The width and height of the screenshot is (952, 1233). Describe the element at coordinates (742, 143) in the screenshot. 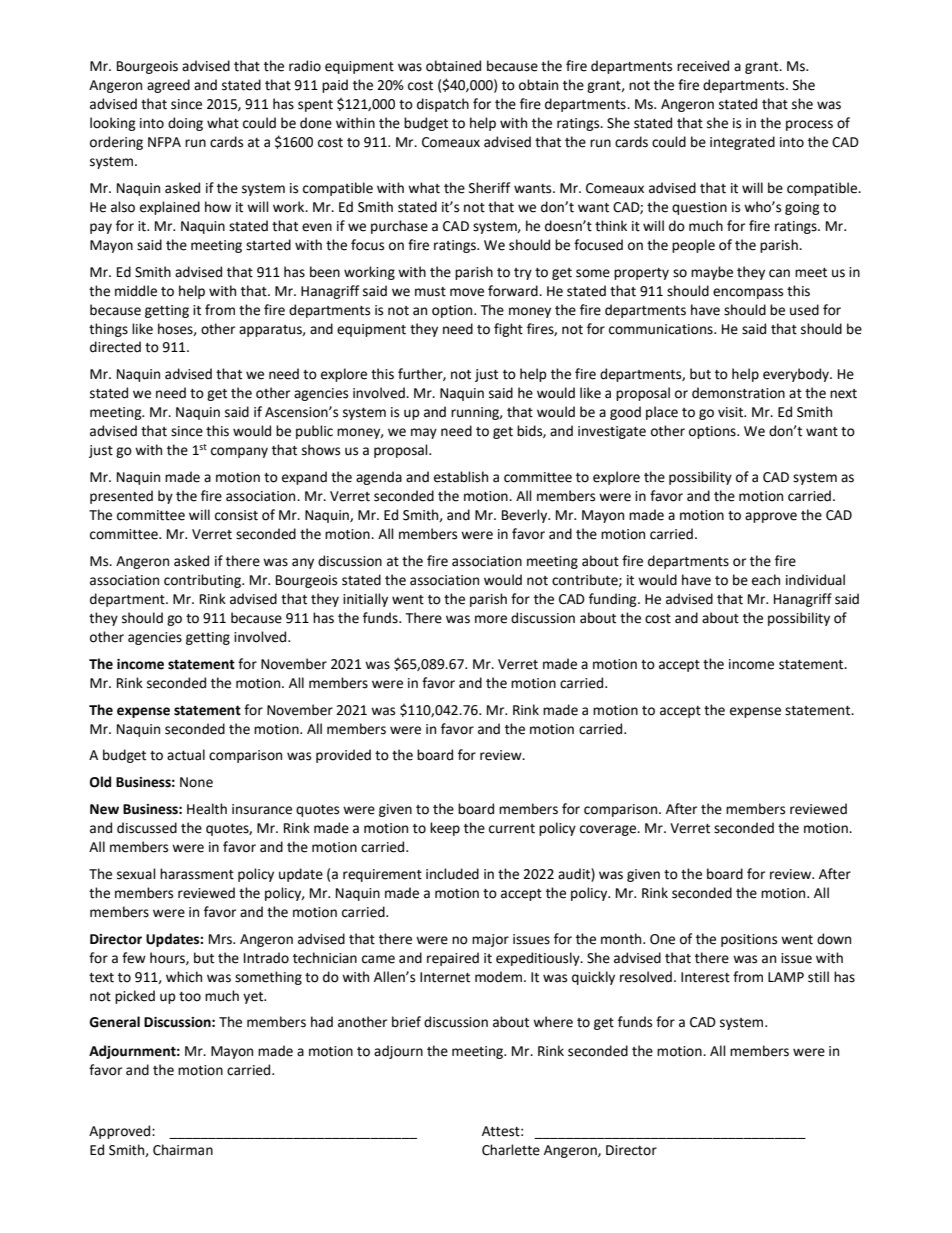

I see `integrated` at that location.
